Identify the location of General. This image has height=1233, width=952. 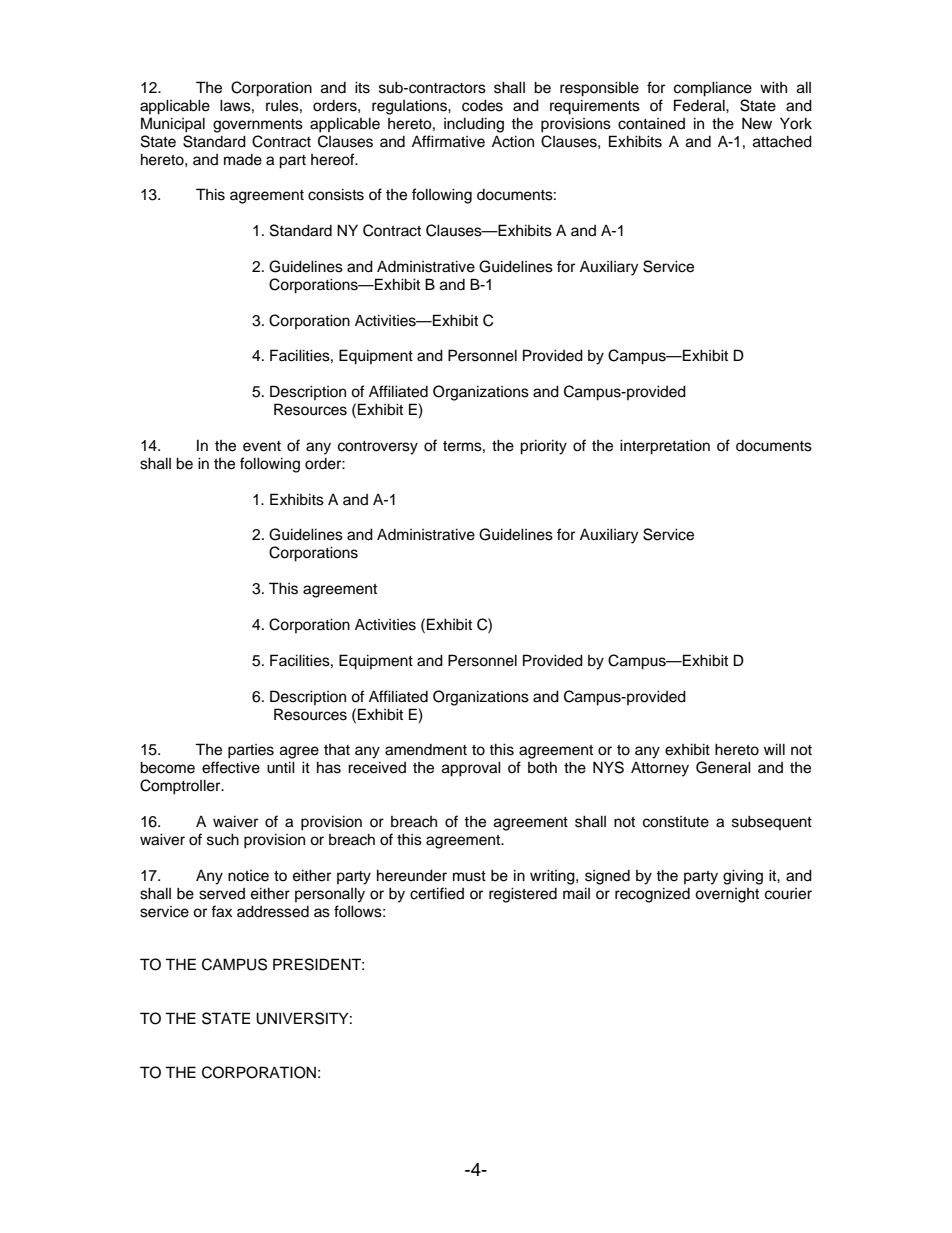
(723, 767).
